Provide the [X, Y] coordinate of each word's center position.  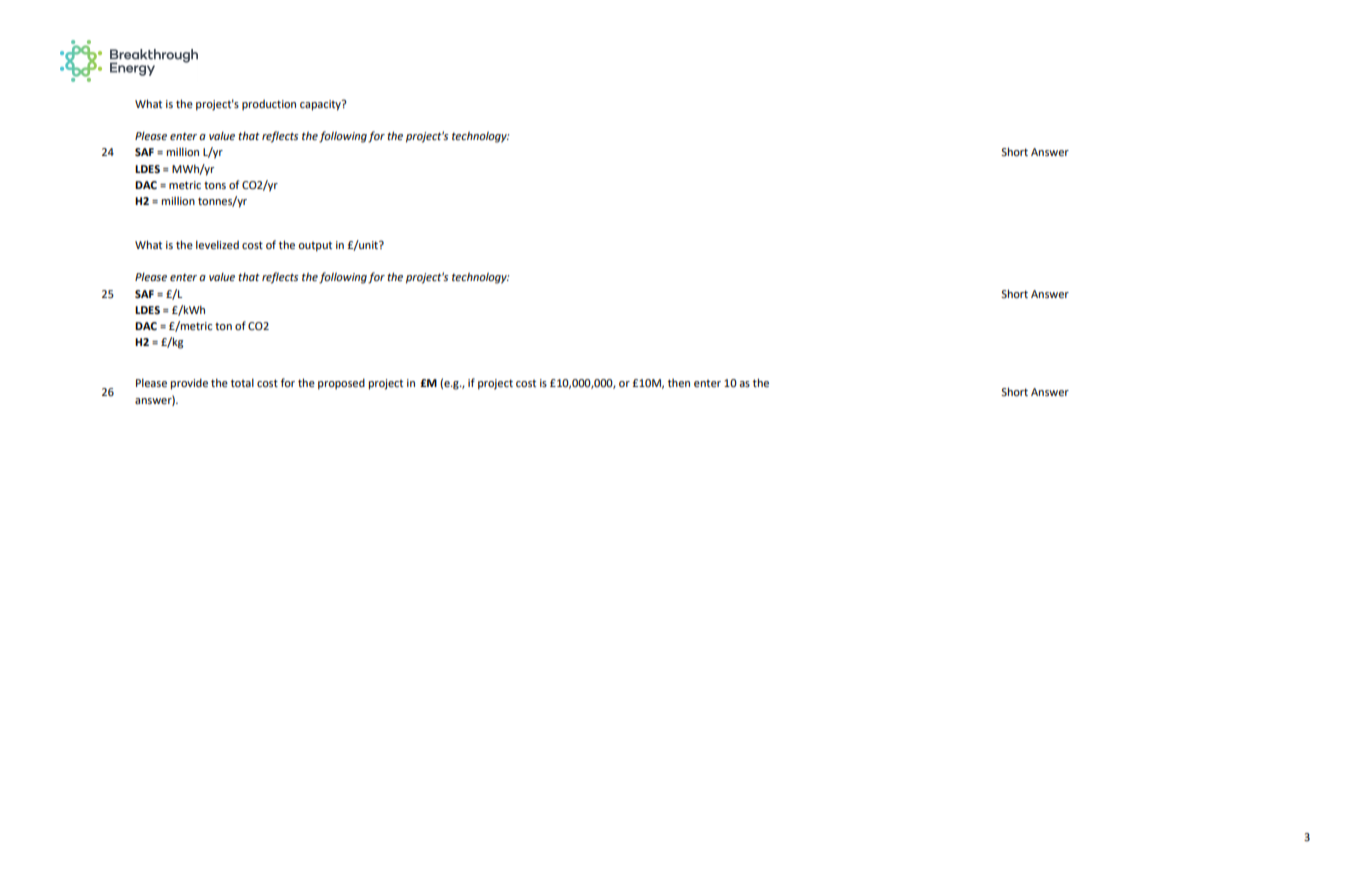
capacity [321, 105]
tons [215, 185]
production [269, 105]
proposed [341, 384]
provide [189, 384]
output [315, 247]
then [679, 383]
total [242, 382]
